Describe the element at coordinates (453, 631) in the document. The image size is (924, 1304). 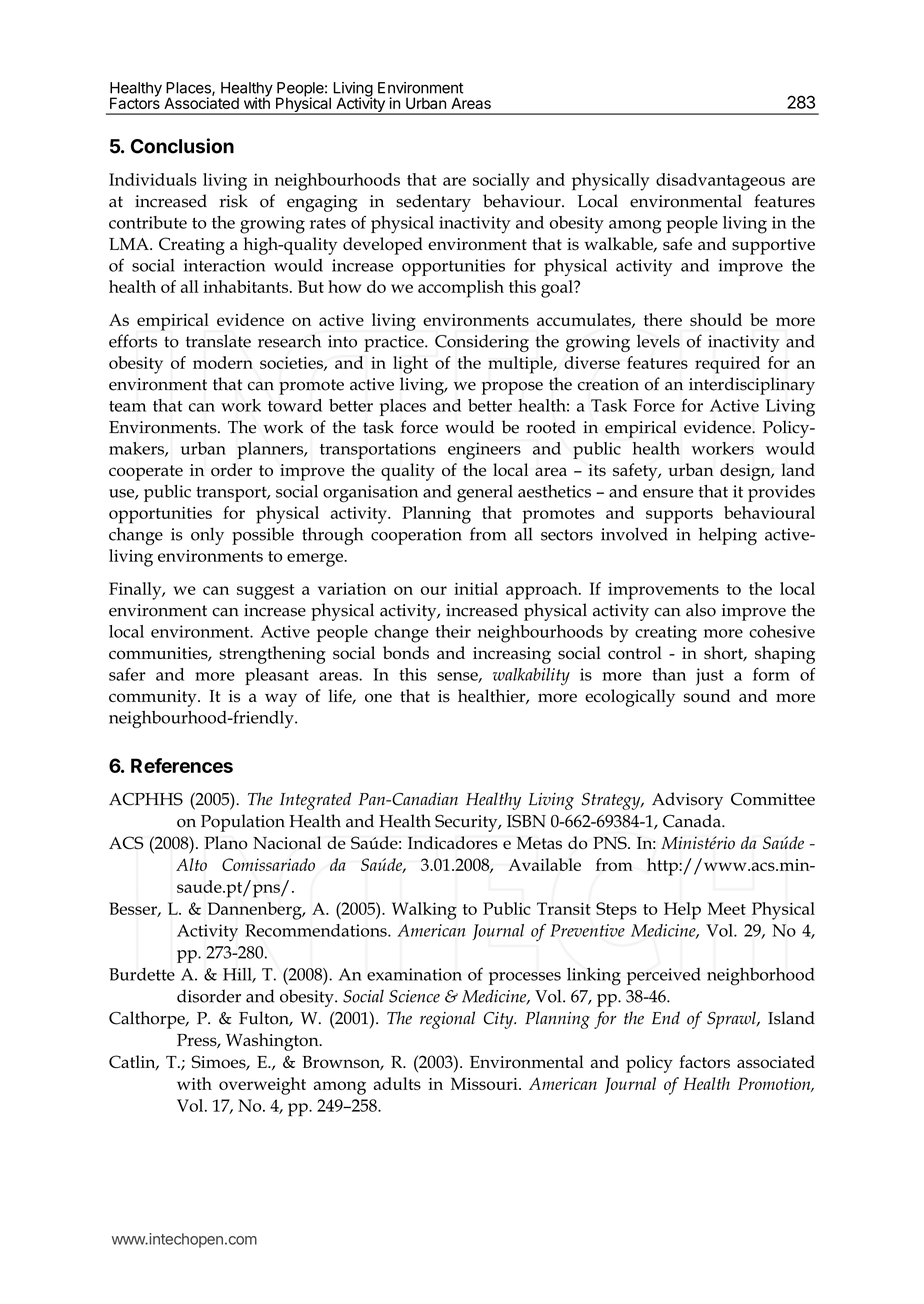
I see `their` at that location.
